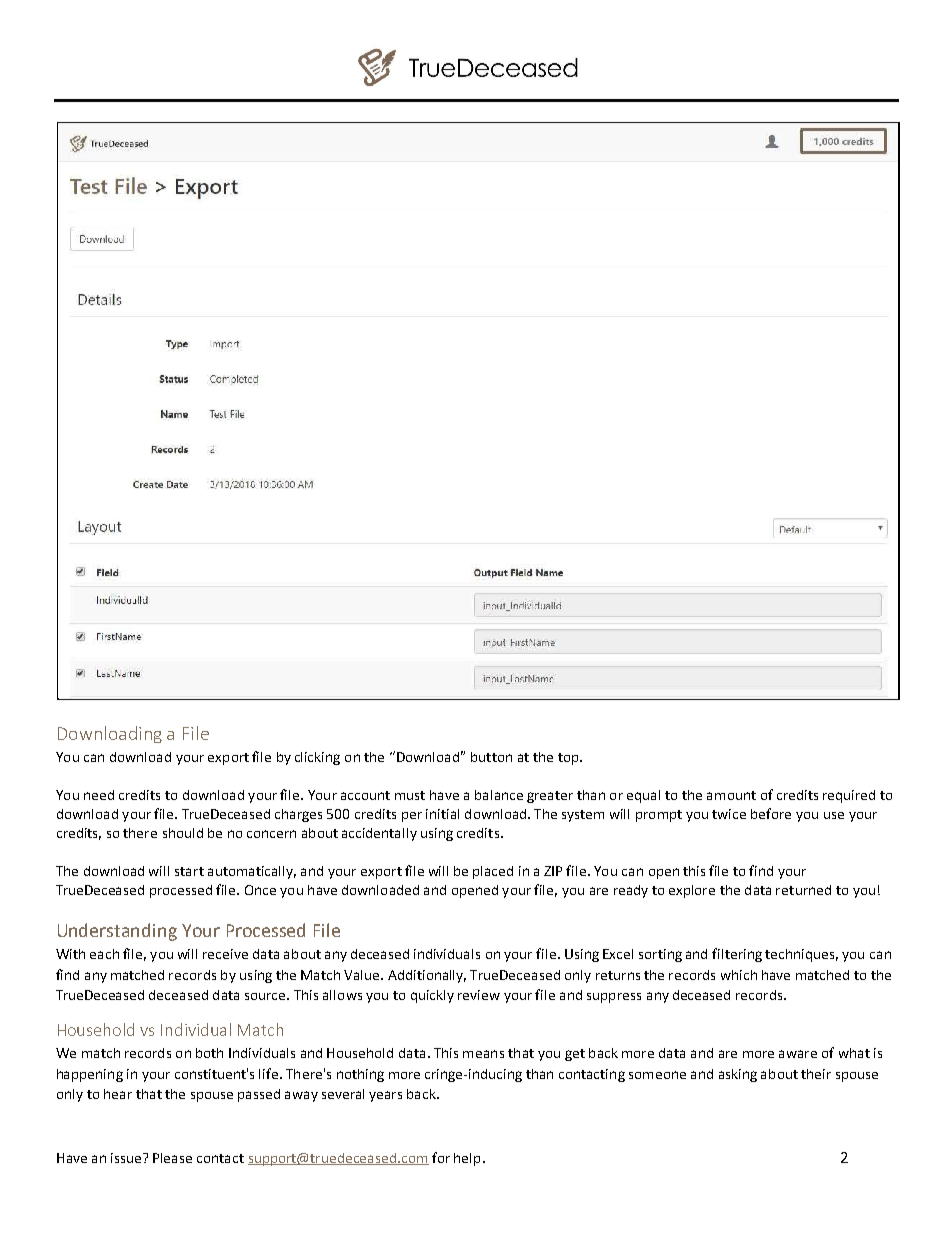  What do you see at coordinates (379, 834) in the document?
I see `accidentally` at bounding box center [379, 834].
